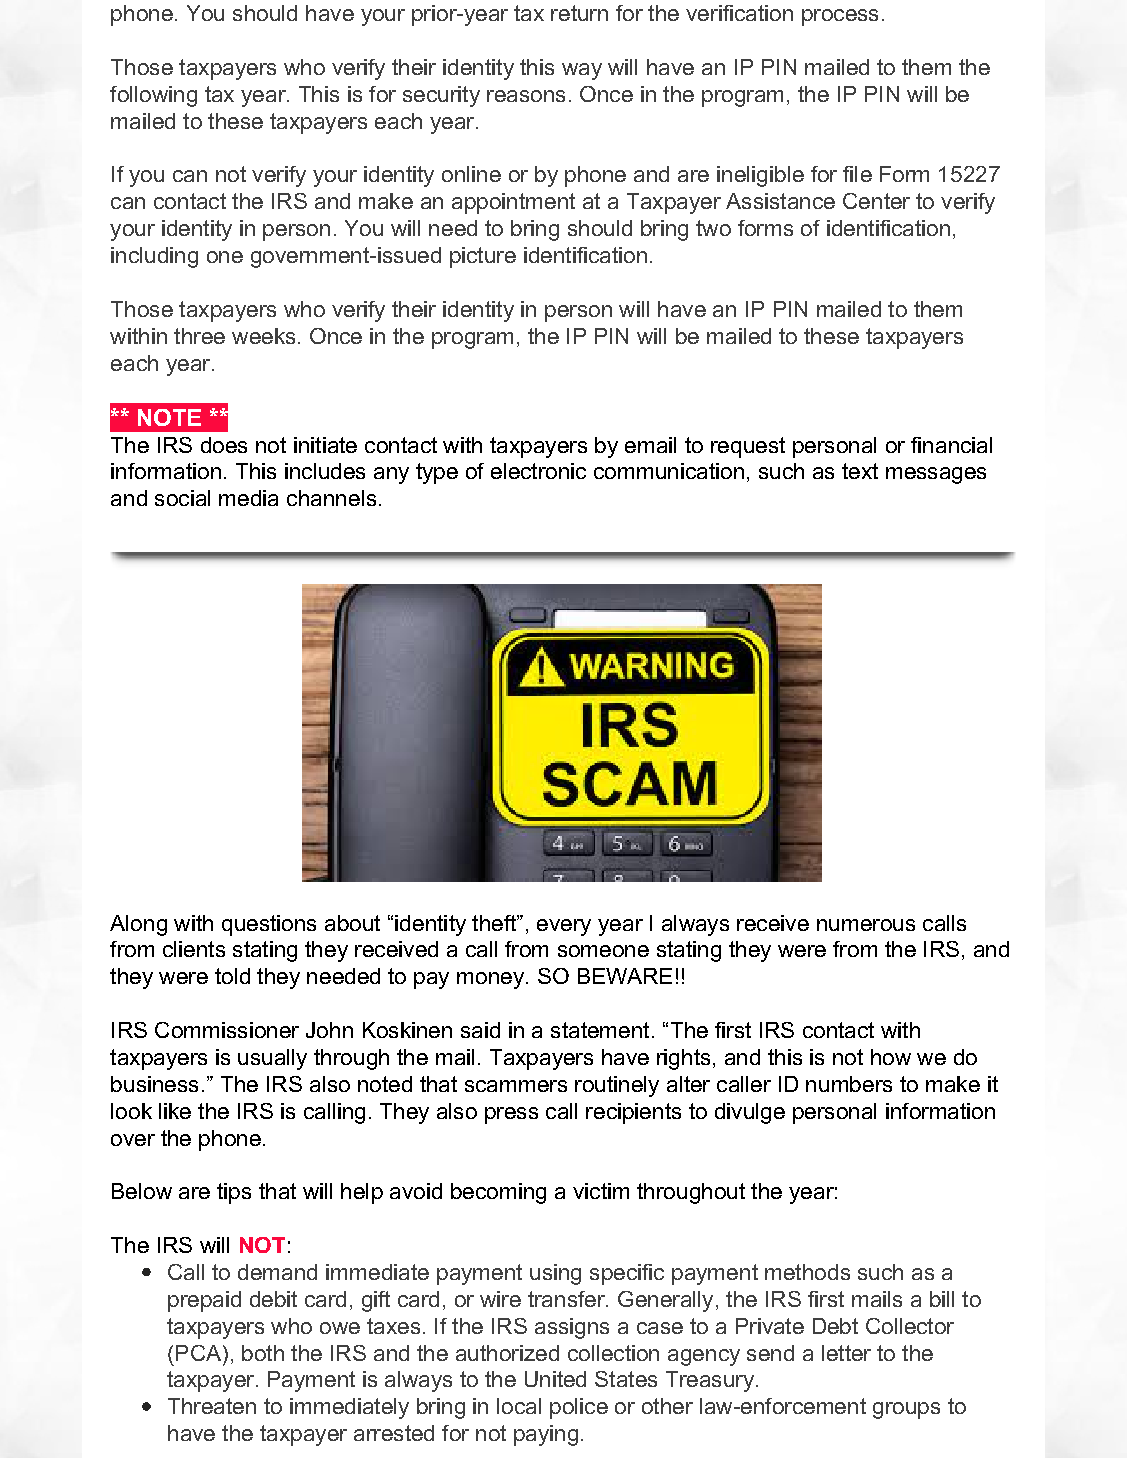  I want to click on numerous, so click(866, 925).
